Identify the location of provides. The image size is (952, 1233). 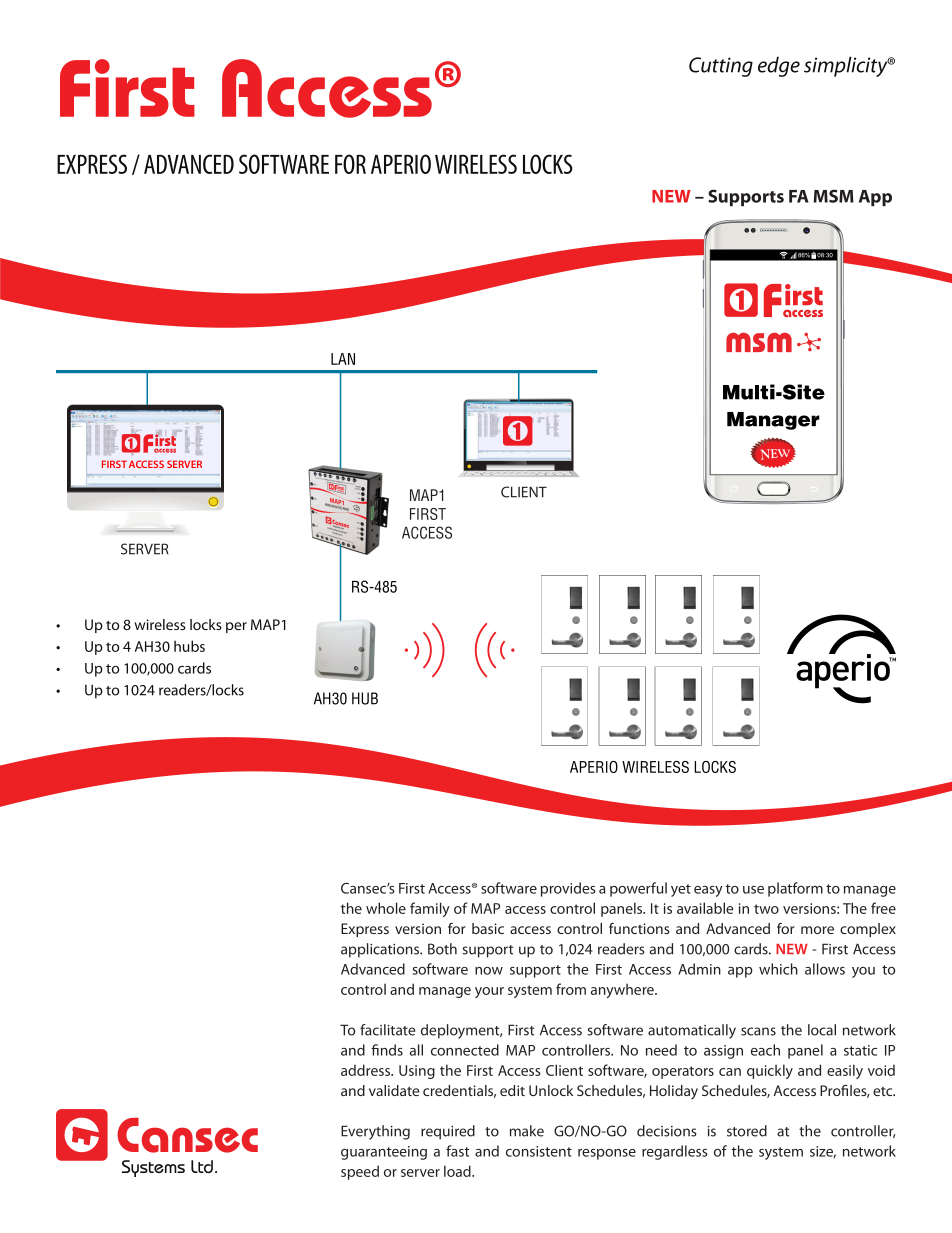
(568, 889).
